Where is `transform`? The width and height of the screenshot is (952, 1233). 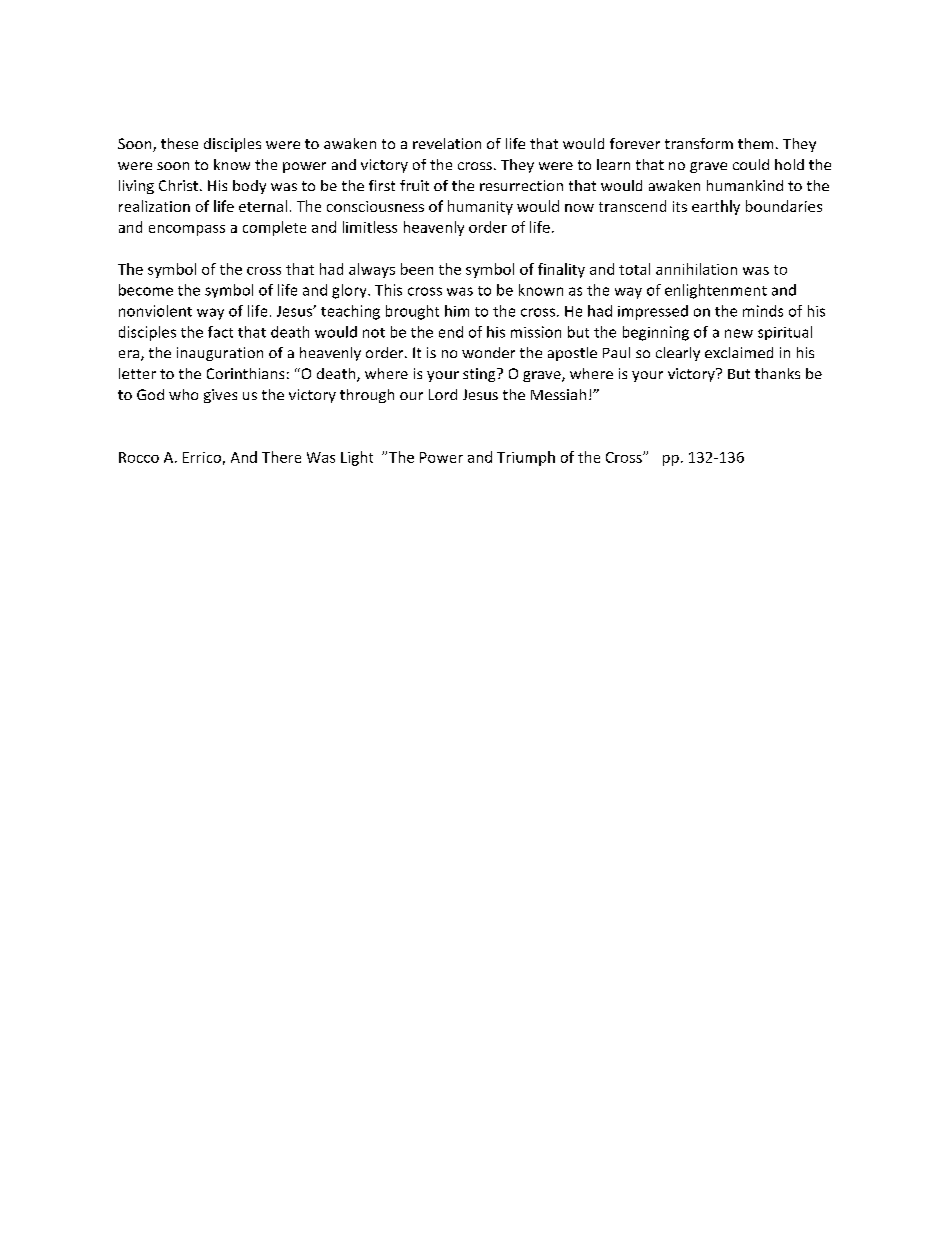 transform is located at coordinates (699, 143).
